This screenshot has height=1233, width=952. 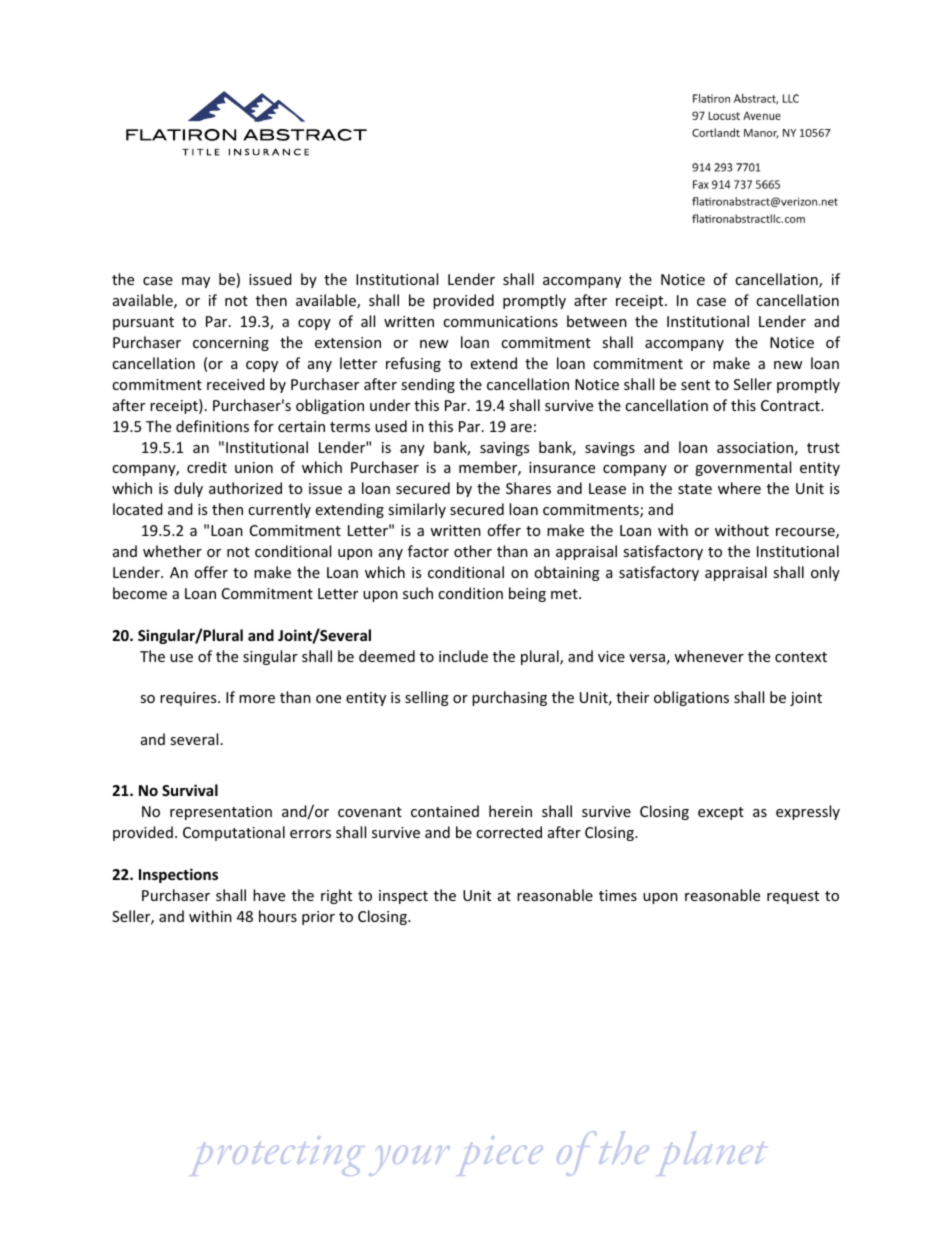 I want to click on except, so click(x=721, y=813).
